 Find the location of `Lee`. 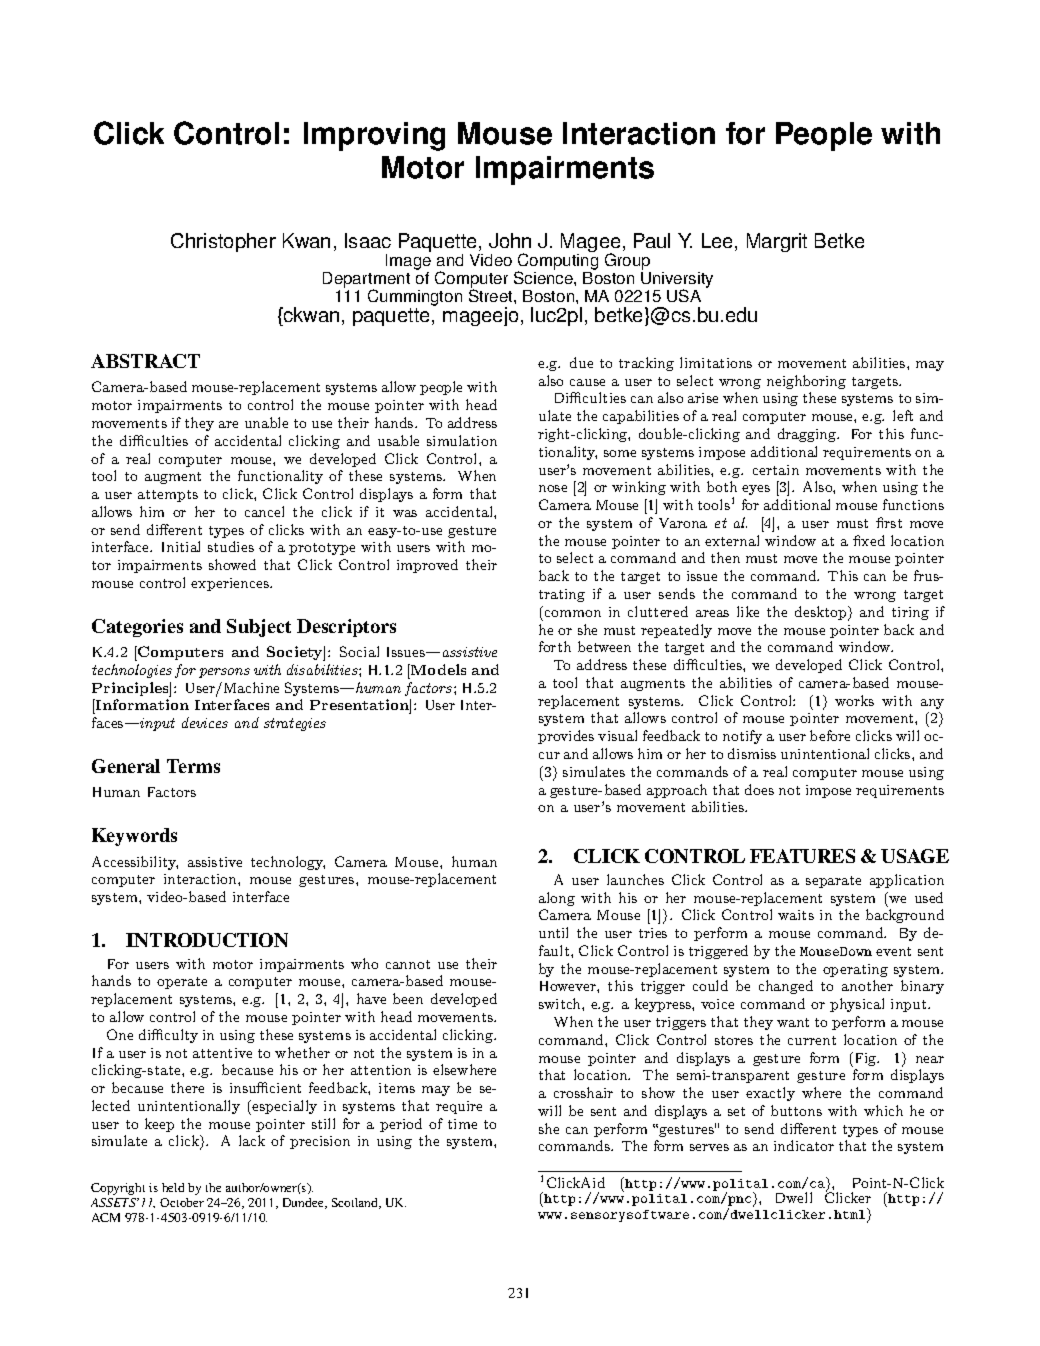

Lee is located at coordinates (719, 242).
